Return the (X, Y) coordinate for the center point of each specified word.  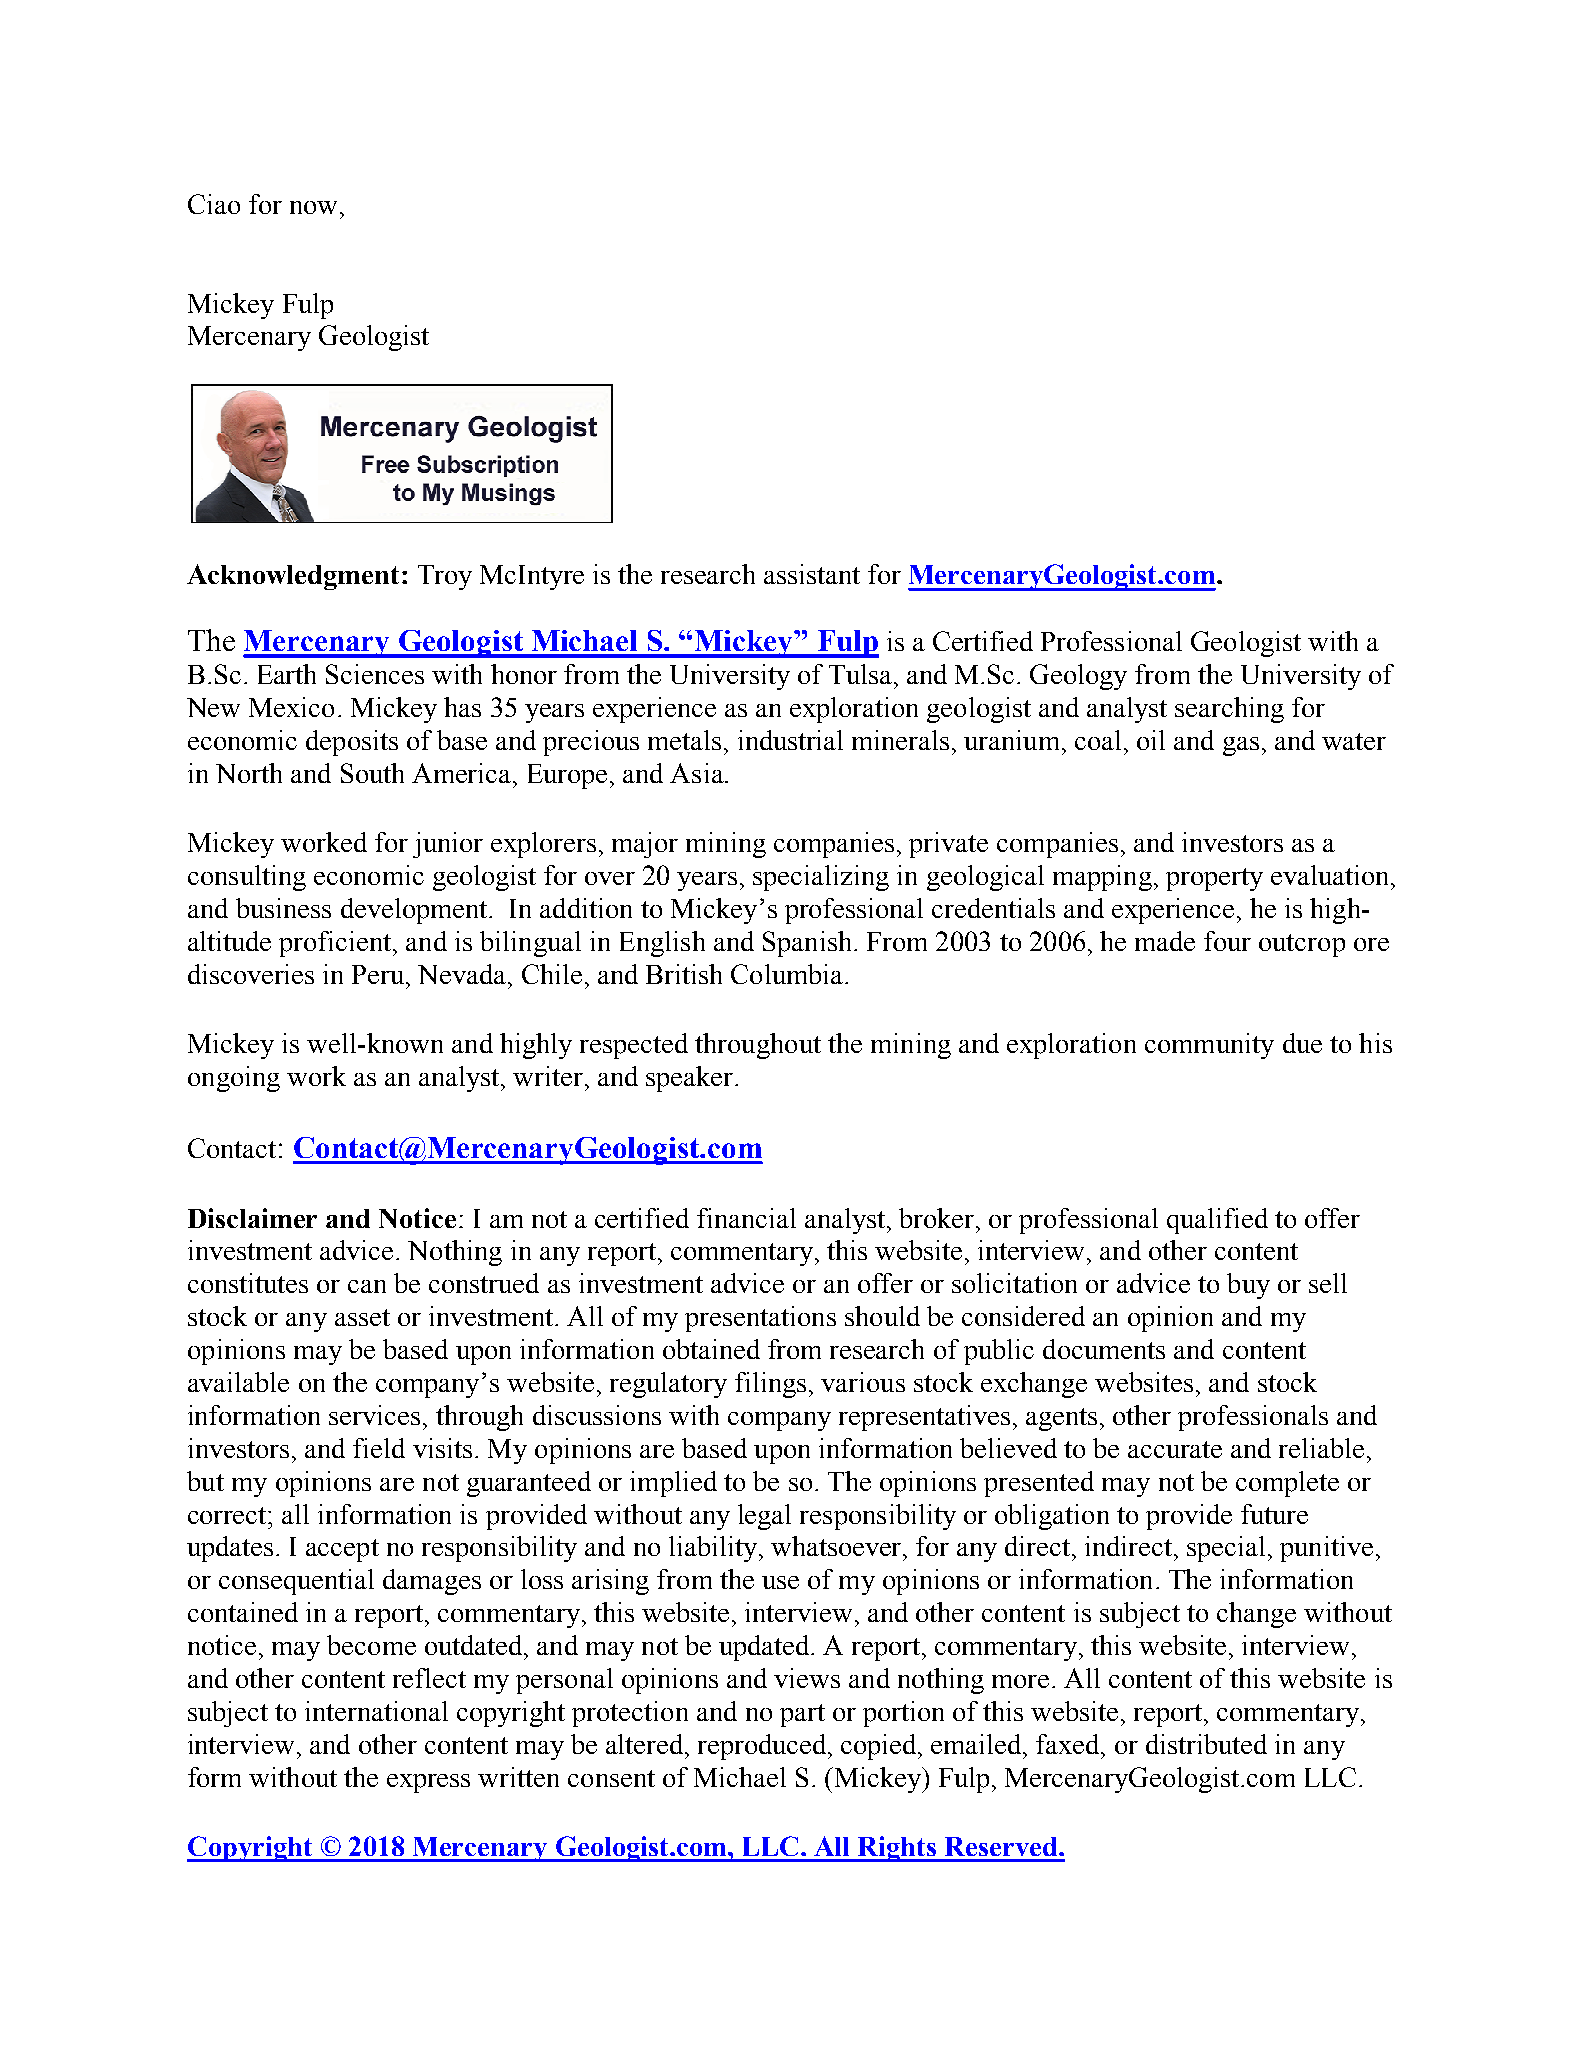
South (372, 773)
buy (1248, 1286)
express (428, 1783)
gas (1241, 746)
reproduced (763, 1747)
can (367, 1286)
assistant (812, 574)
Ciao (214, 204)
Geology (1078, 677)
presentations (760, 1319)
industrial (790, 740)
